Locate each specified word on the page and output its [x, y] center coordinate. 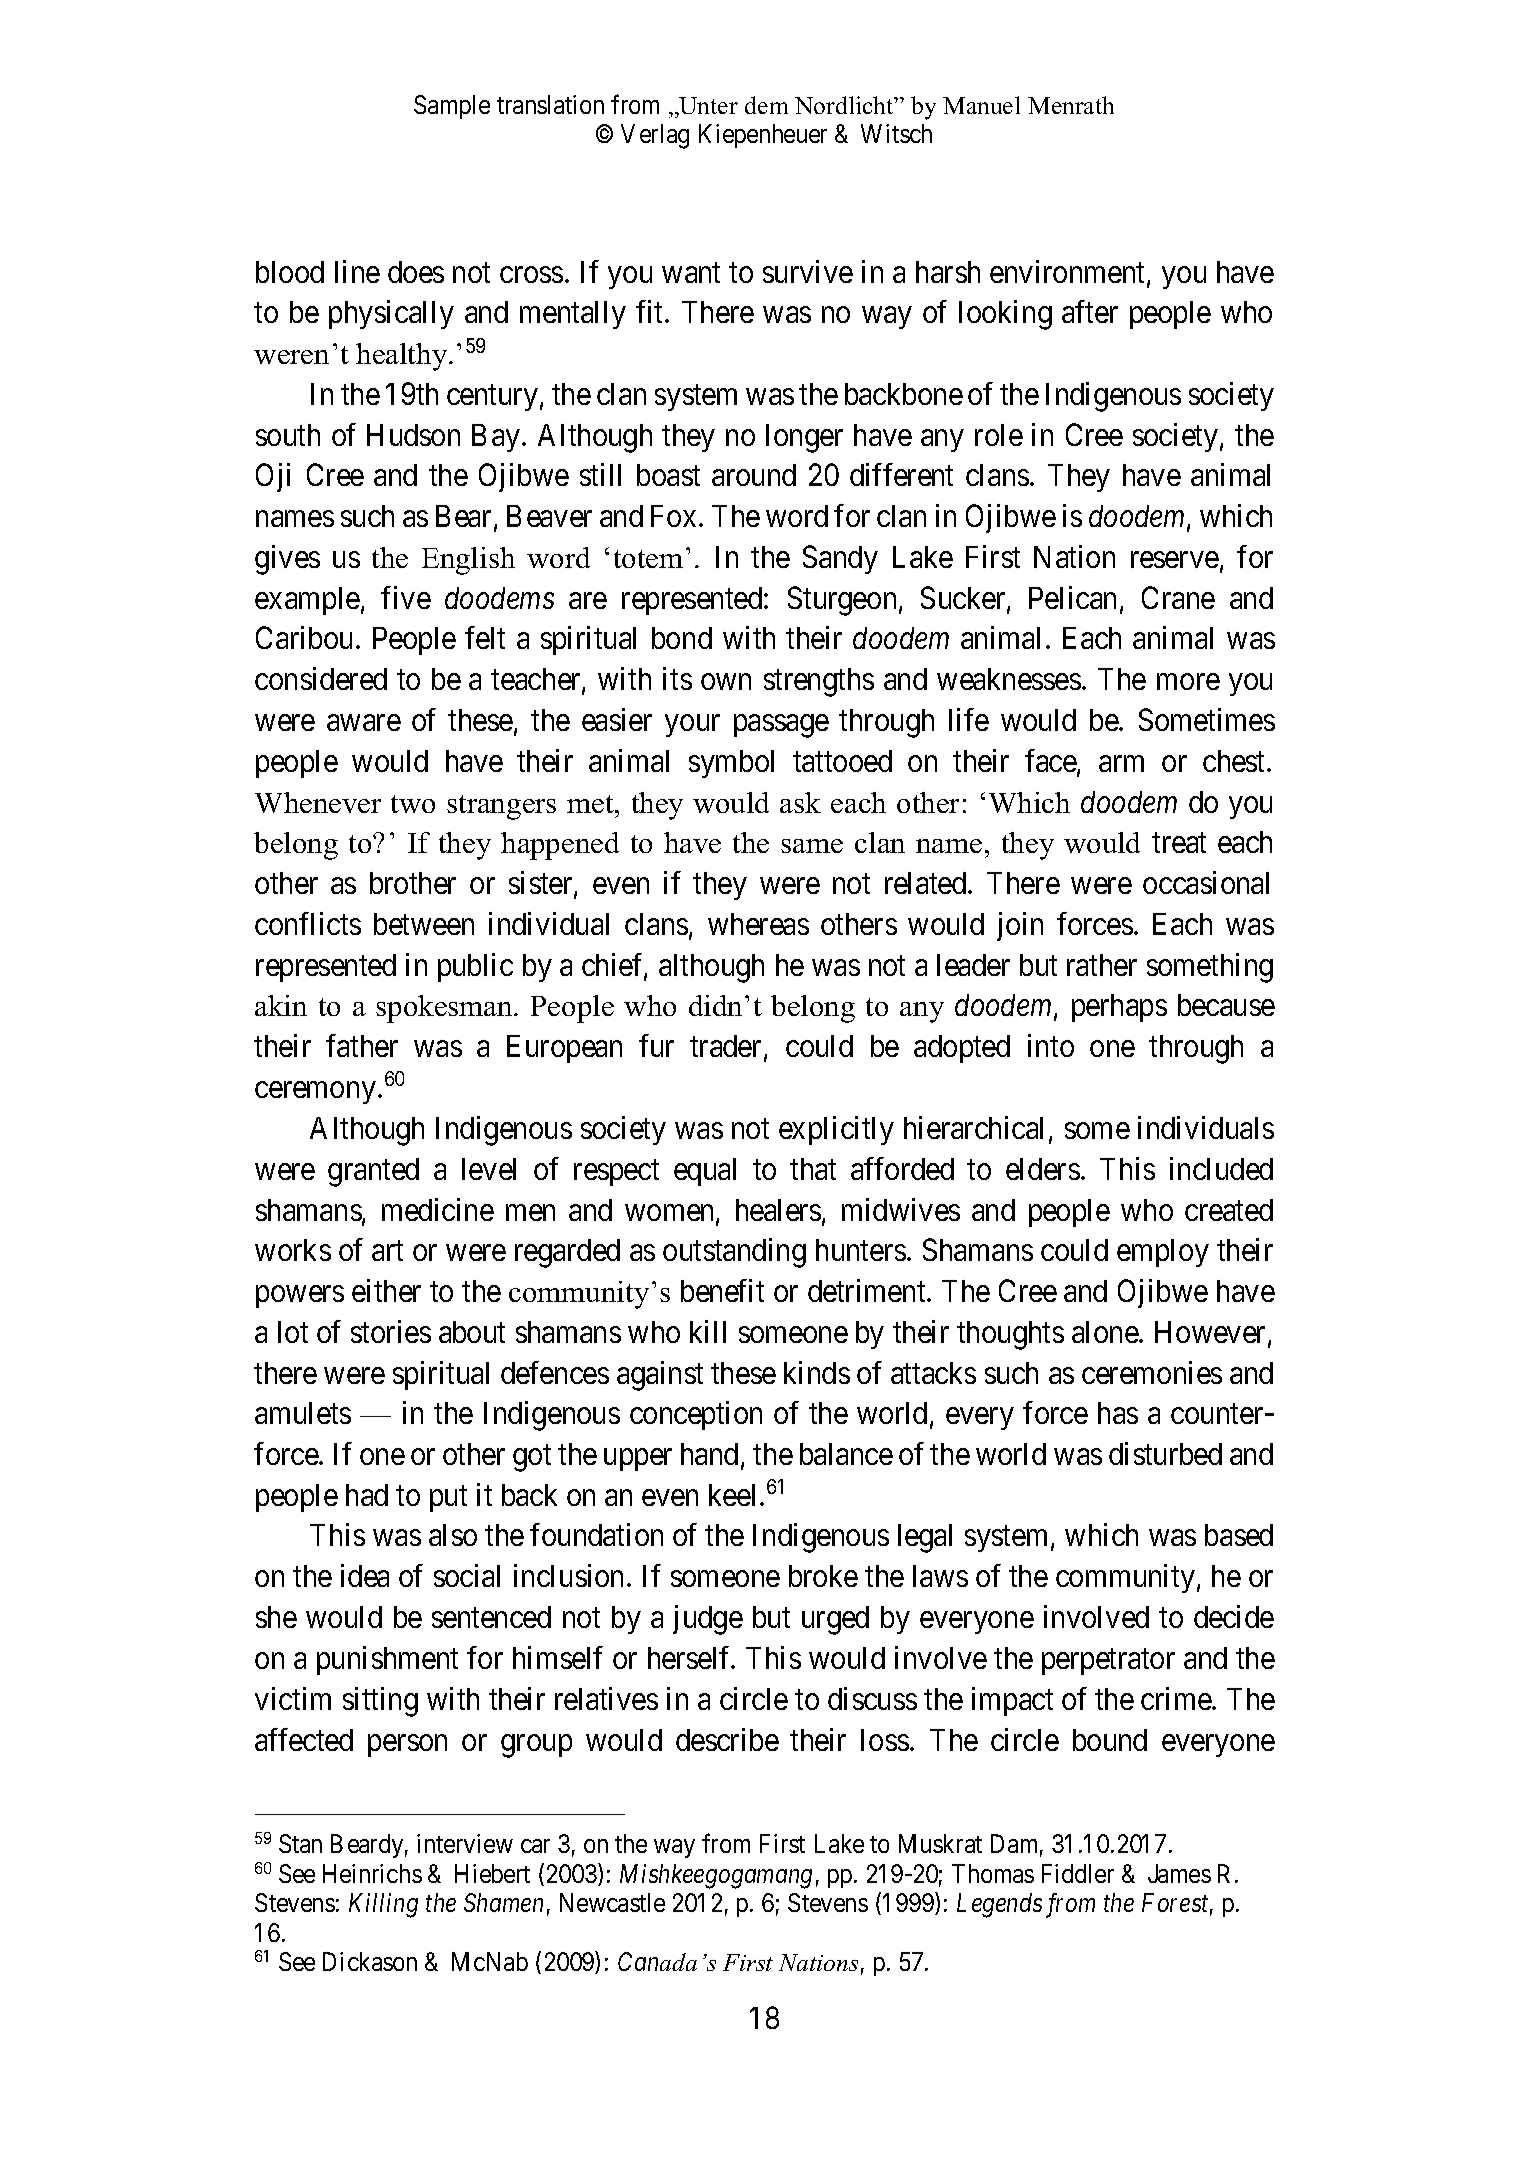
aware [364, 723]
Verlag [655, 136]
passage [781, 726]
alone [1106, 1332]
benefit [722, 1290]
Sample [452, 107]
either [386, 1290]
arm [1121, 764]
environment [1069, 273]
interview [465, 1843]
